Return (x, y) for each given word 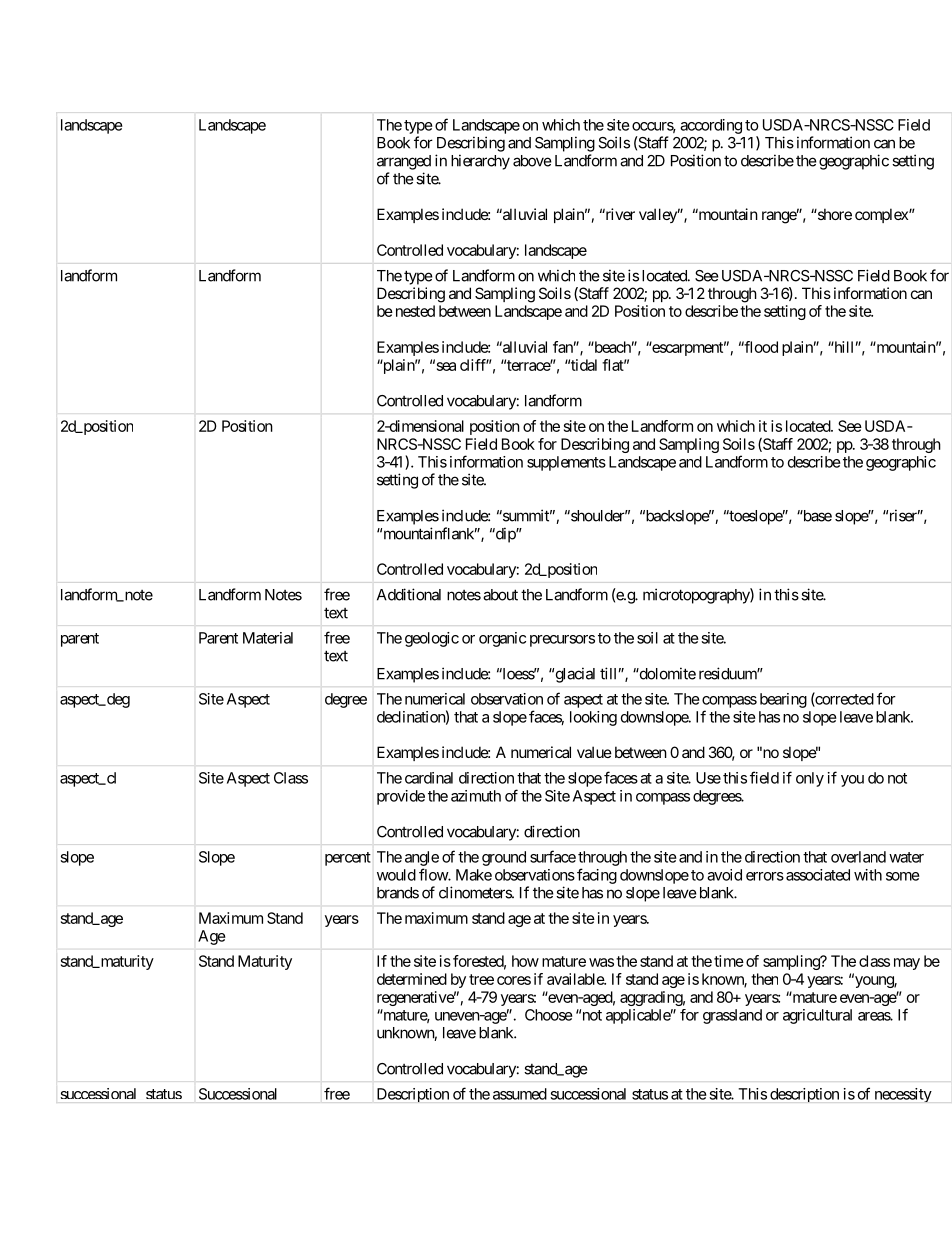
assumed (520, 1094)
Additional (409, 594)
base (816, 516)
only (810, 779)
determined (412, 979)
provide (401, 797)
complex (882, 215)
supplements (566, 463)
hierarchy (480, 162)
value (594, 752)
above (532, 161)
